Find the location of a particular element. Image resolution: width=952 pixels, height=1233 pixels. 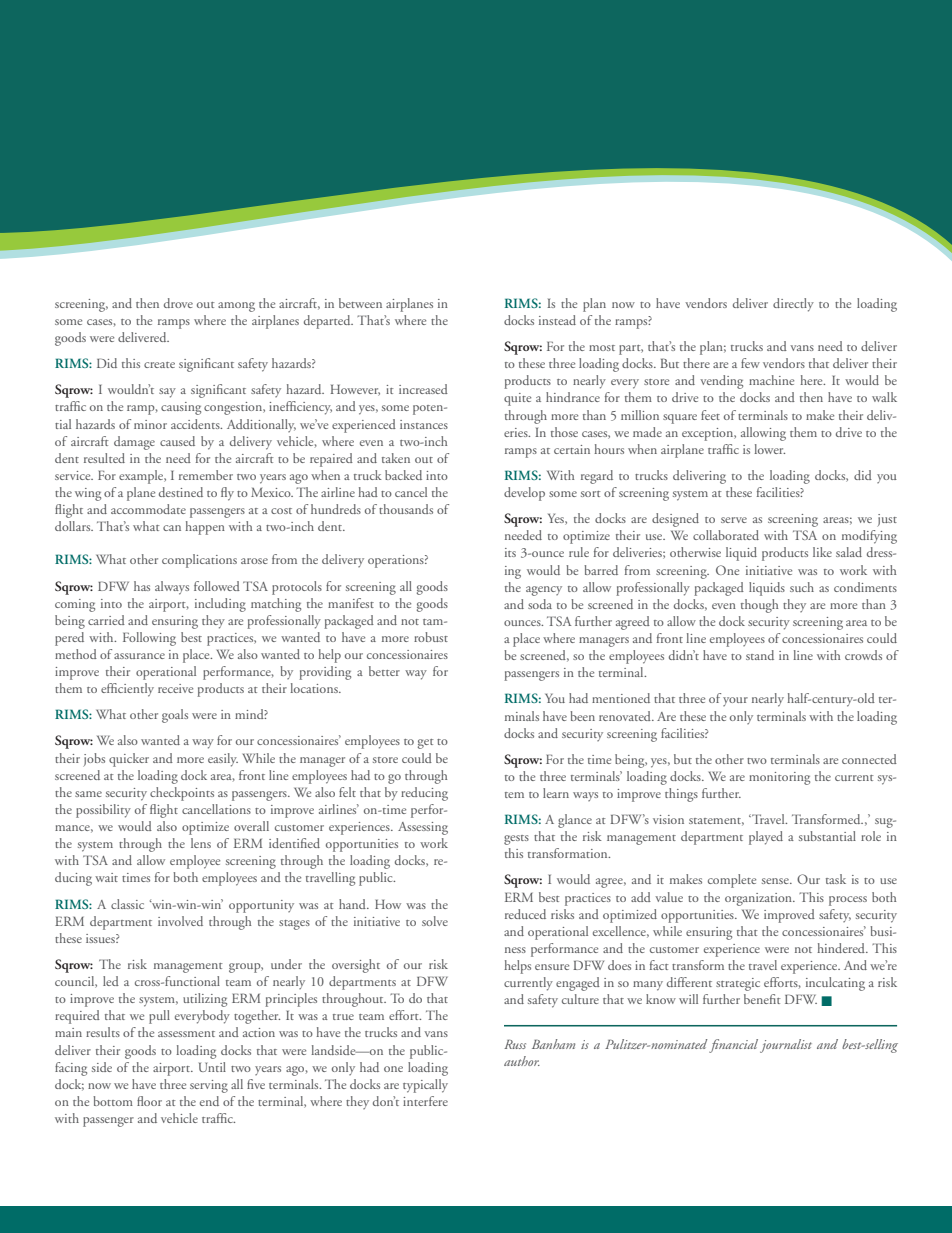

instead is located at coordinates (557, 320).
